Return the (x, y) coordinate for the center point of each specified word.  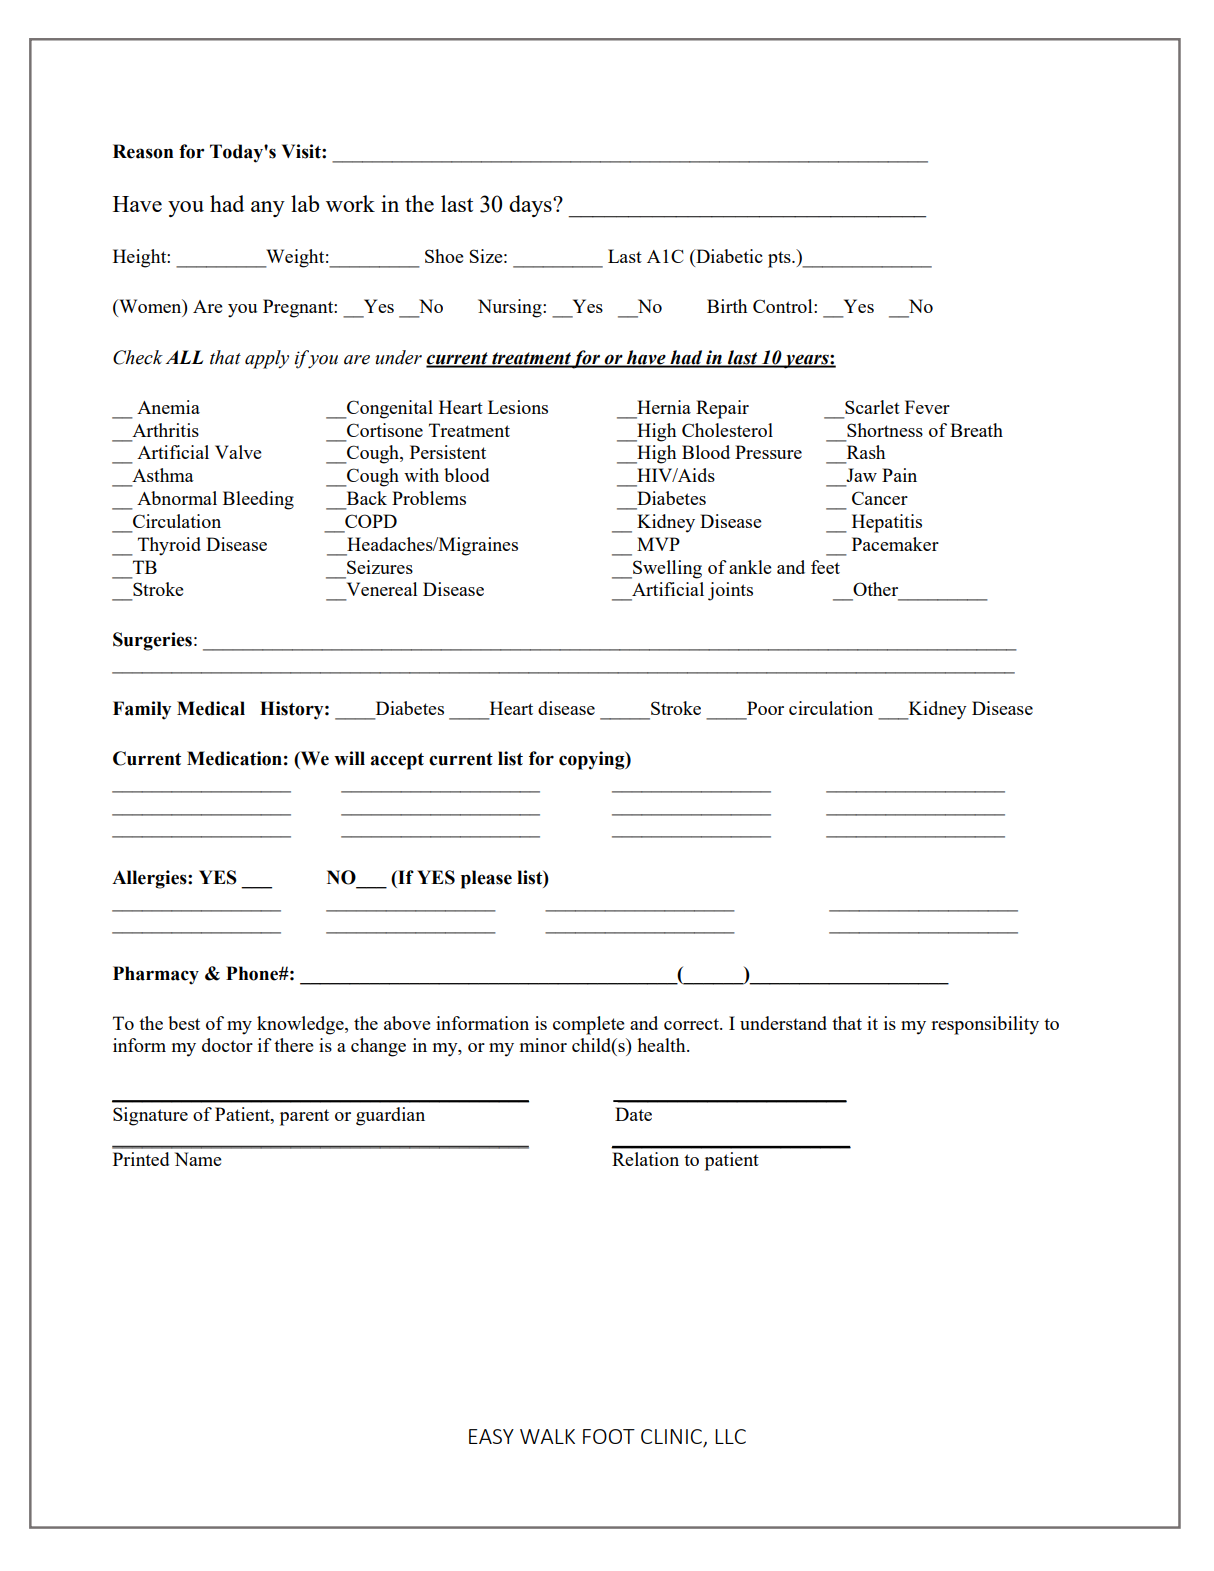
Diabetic (728, 256)
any (268, 209)
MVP (658, 544)
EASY (491, 1436)
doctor (227, 1045)
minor (543, 1045)
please (486, 879)
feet (825, 567)
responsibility (985, 1025)
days (531, 206)
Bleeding (258, 500)
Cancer (880, 498)
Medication (234, 758)
